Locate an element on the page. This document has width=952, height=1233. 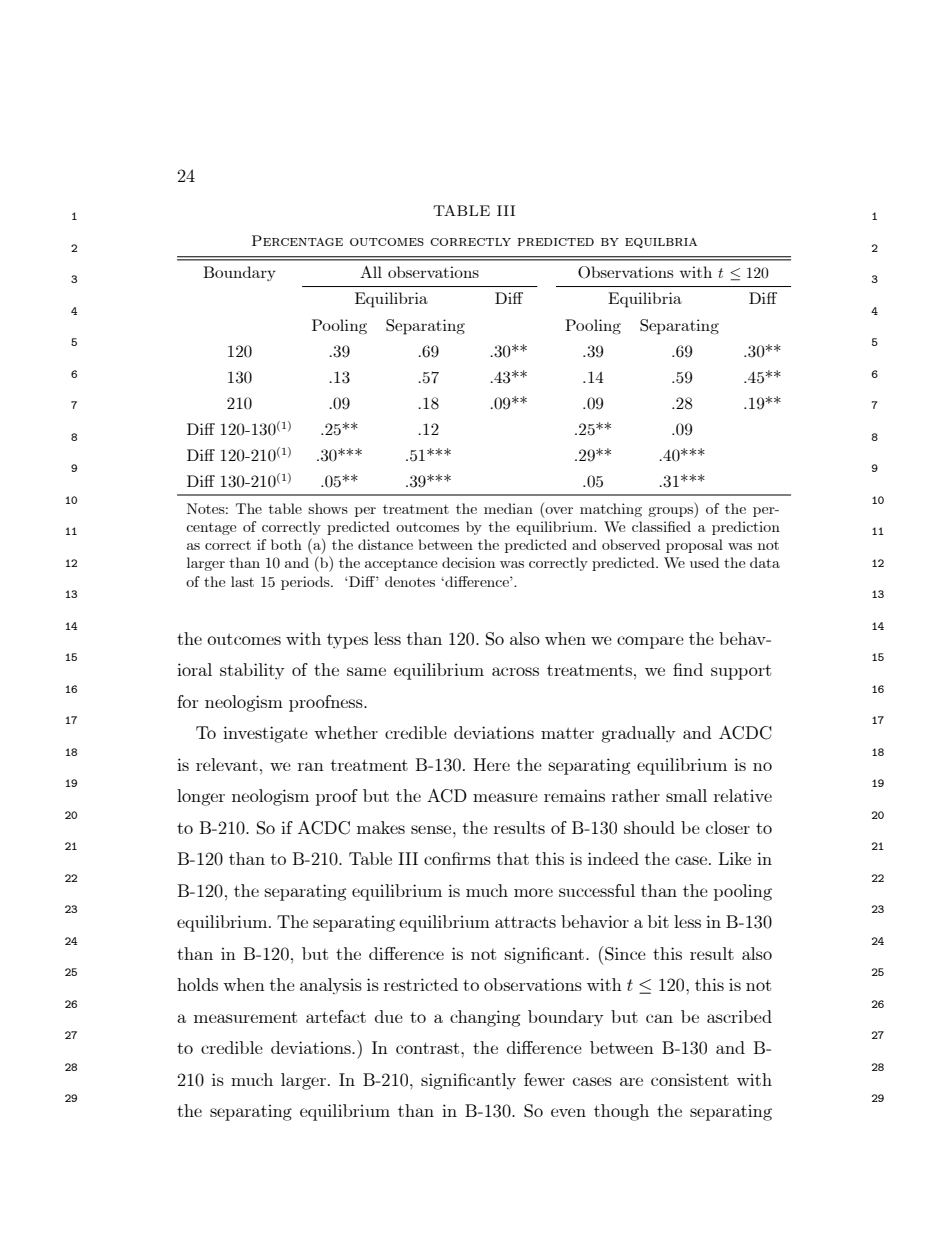
small is located at coordinates (686, 795).
